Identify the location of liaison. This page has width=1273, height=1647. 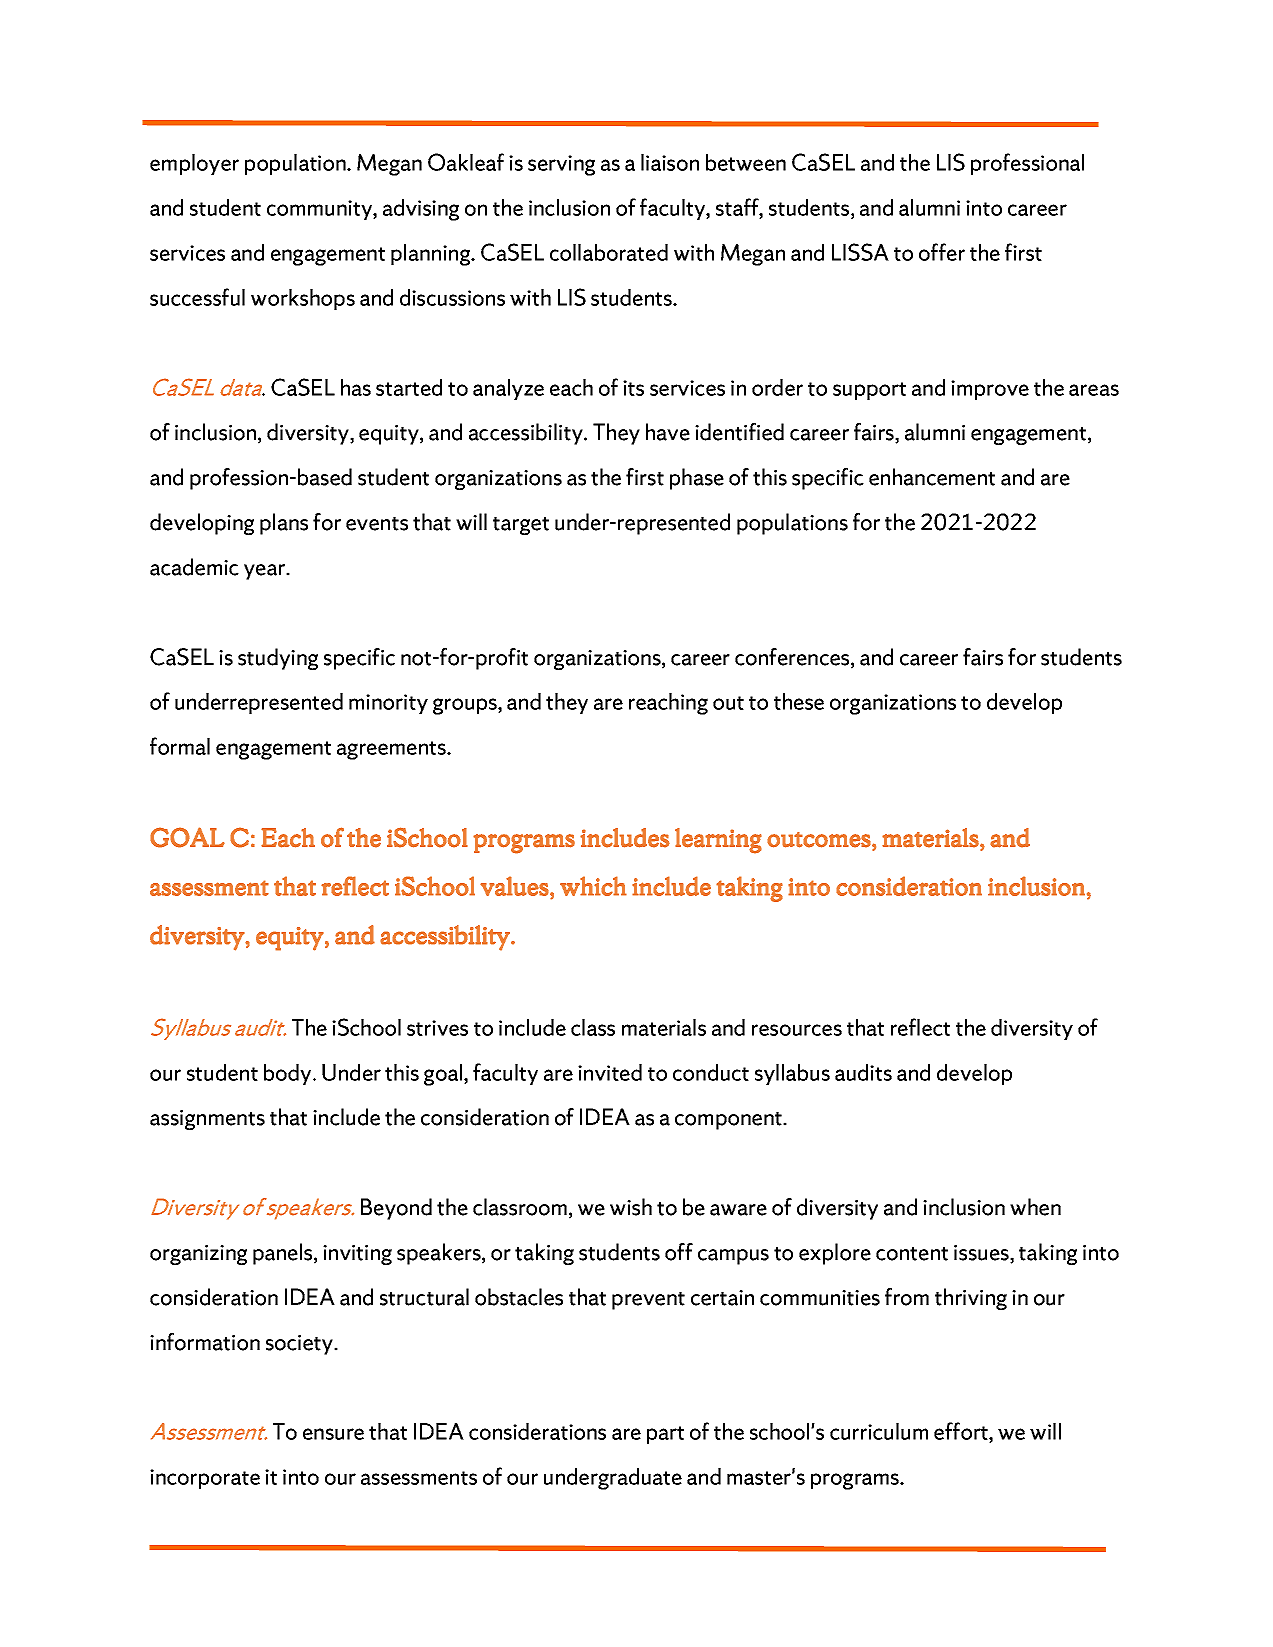
(670, 162).
